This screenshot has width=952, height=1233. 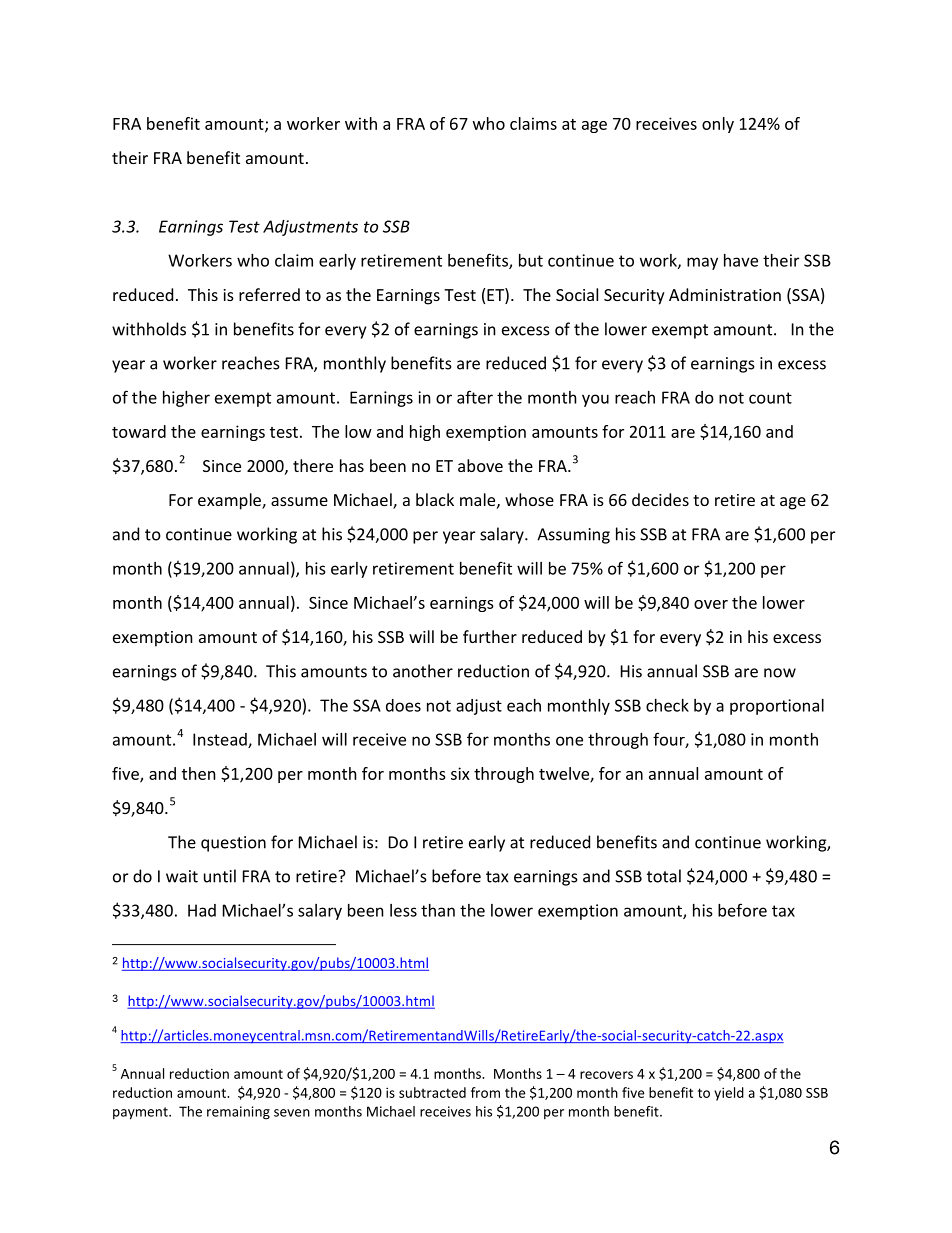 What do you see at coordinates (230, 501) in the screenshot?
I see `example` at bounding box center [230, 501].
